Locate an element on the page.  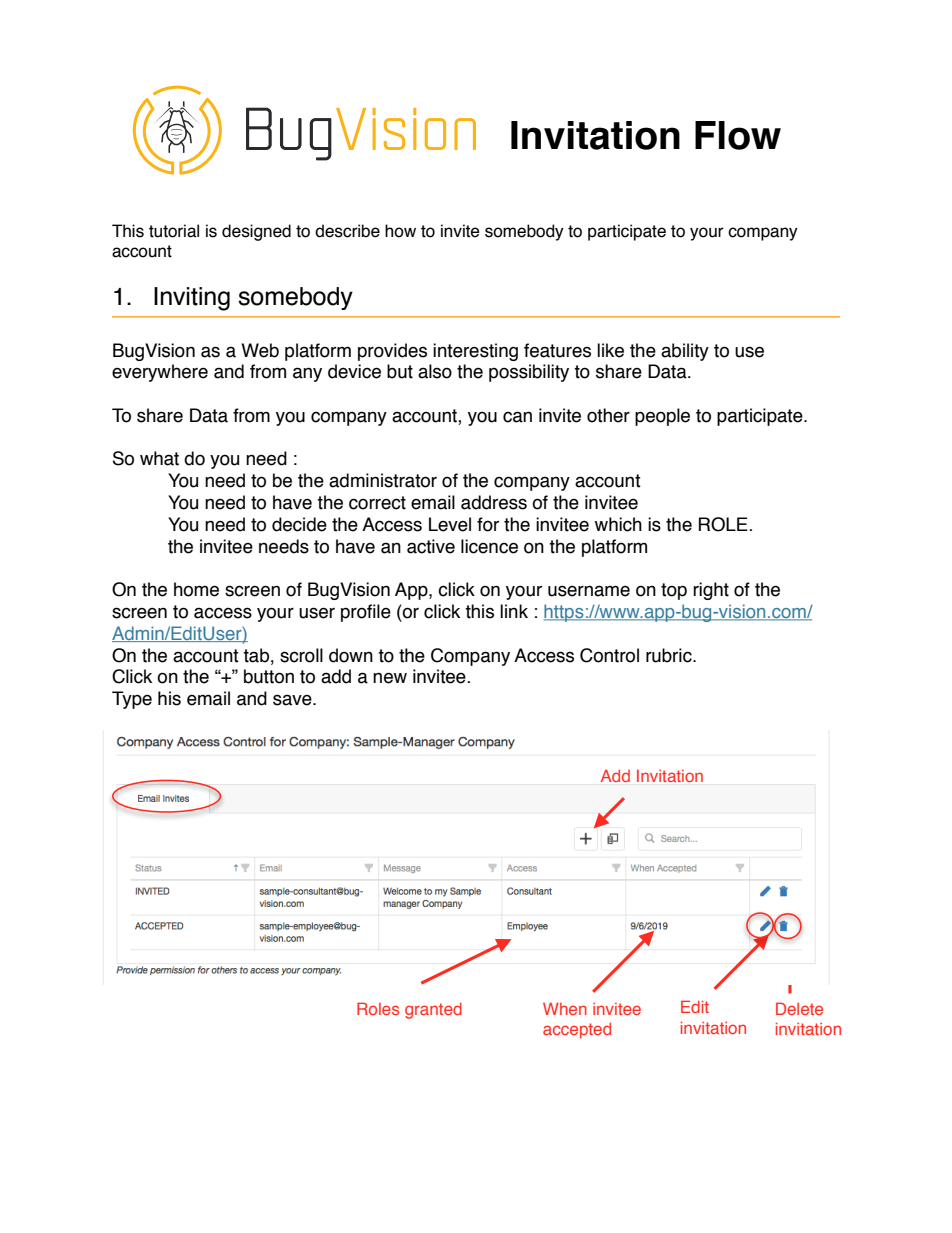
everywhere is located at coordinates (160, 373).
